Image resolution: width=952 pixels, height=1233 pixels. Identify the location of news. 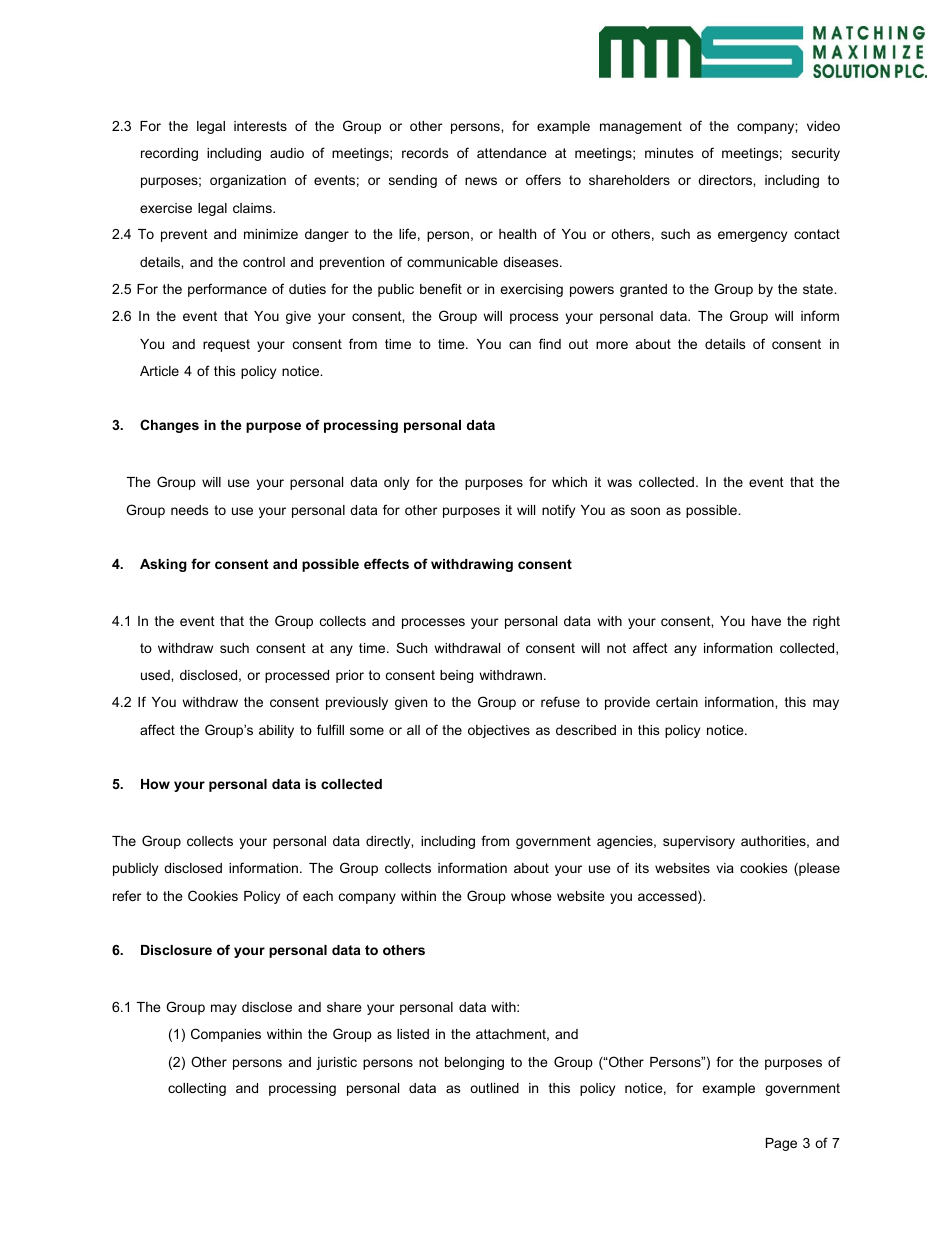
(481, 181).
